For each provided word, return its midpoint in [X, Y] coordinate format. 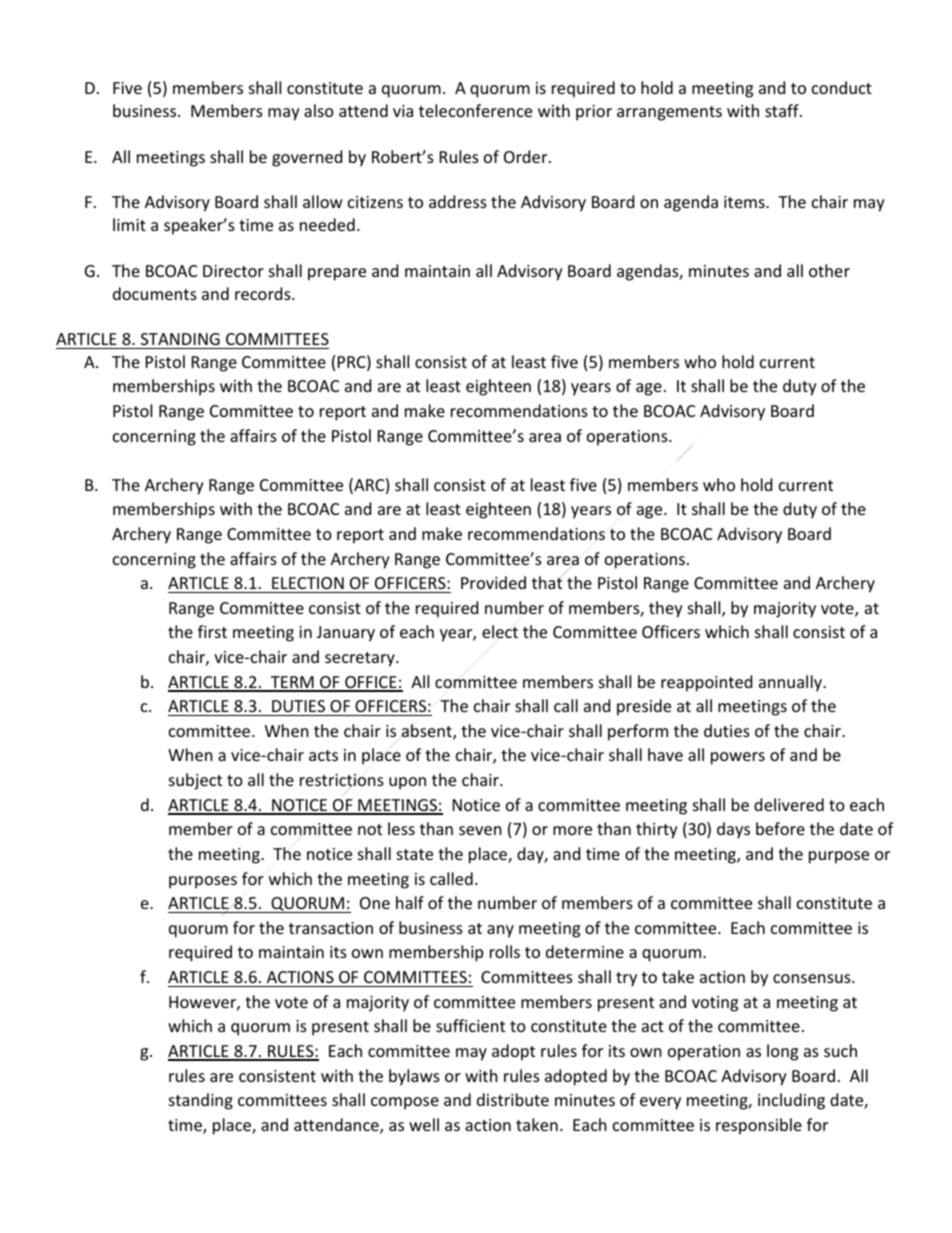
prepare [337, 274]
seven [480, 830]
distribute [513, 1099]
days [733, 830]
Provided [493, 582]
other [829, 270]
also [319, 110]
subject [195, 781]
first [212, 631]
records [264, 293]
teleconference [475, 110]
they [666, 609]
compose [405, 1103]
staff [783, 110]
